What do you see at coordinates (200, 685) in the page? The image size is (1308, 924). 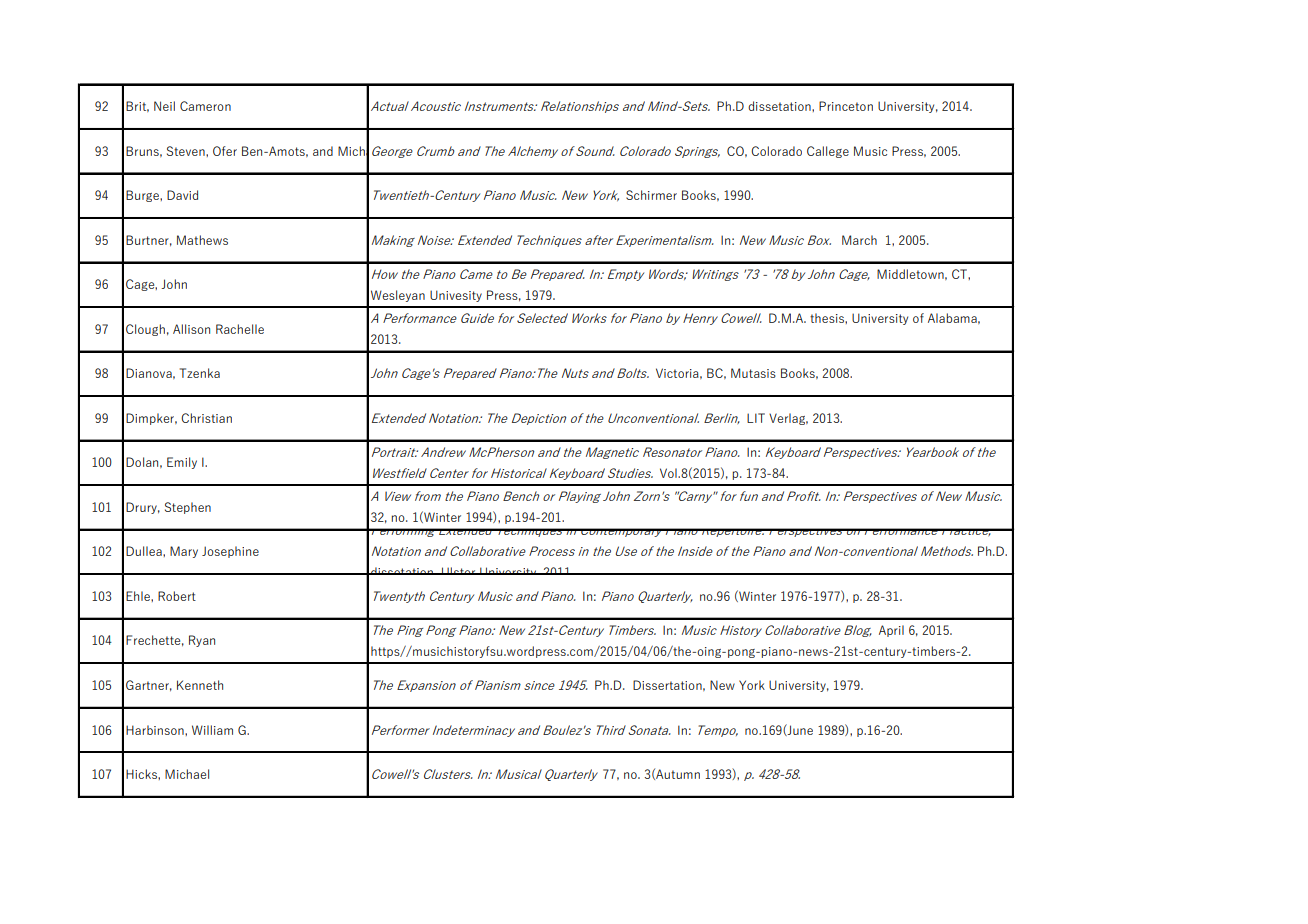 I see `Kenneth` at bounding box center [200, 685].
